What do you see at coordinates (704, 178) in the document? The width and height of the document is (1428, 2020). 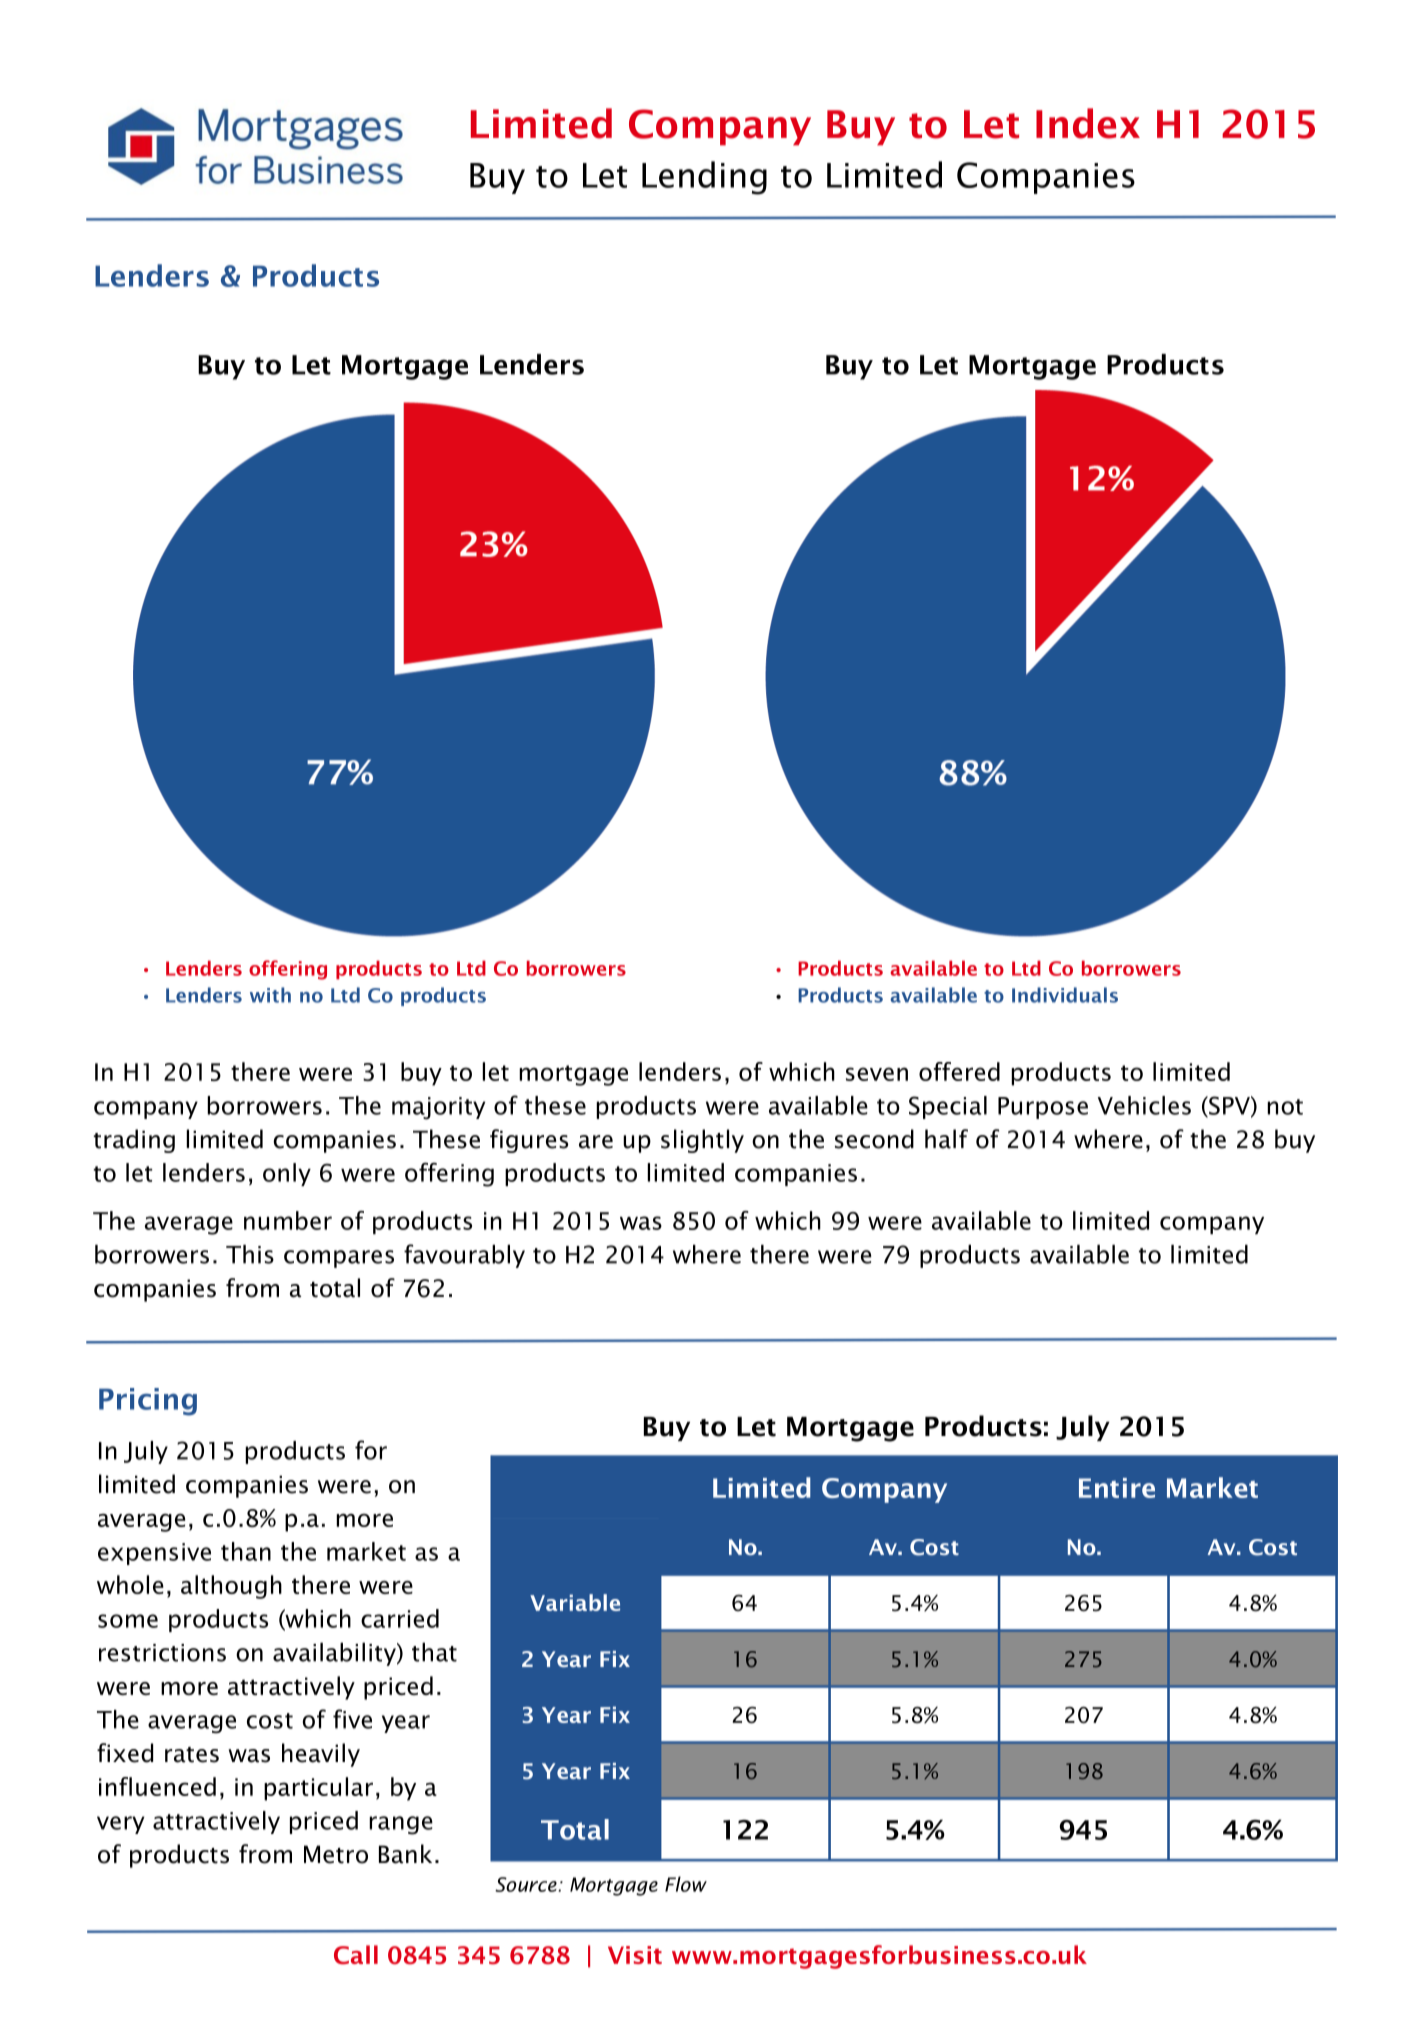 I see `Lending` at bounding box center [704, 178].
